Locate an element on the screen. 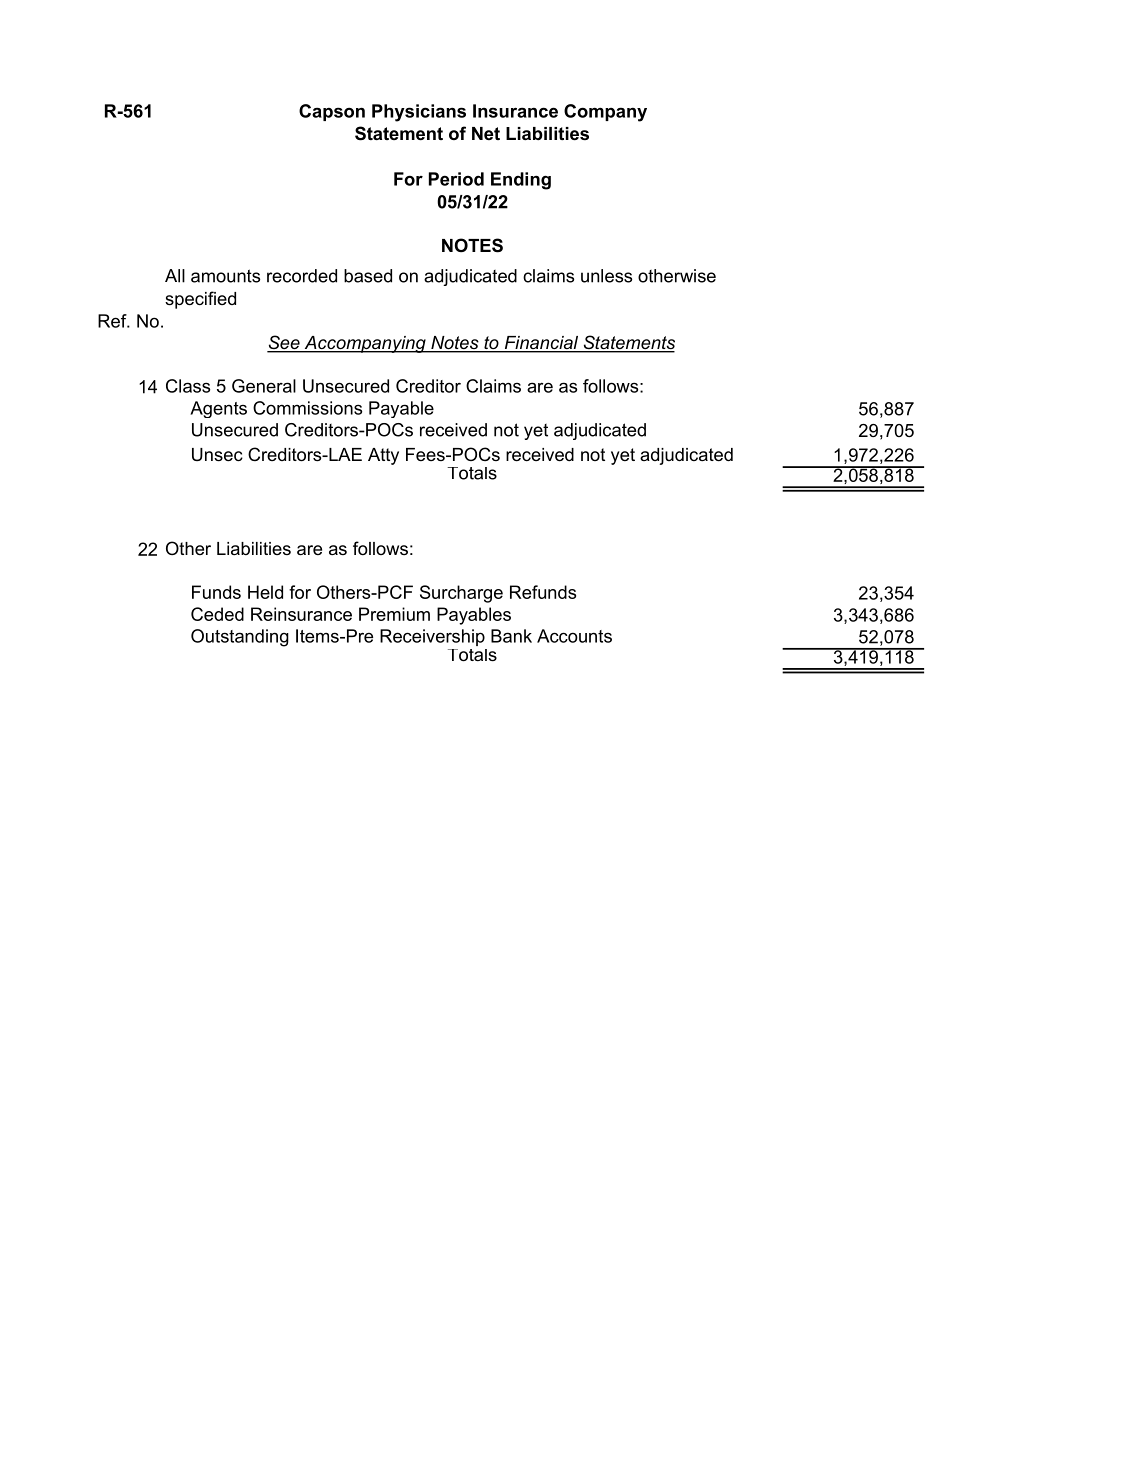  Physicians is located at coordinates (419, 113).
